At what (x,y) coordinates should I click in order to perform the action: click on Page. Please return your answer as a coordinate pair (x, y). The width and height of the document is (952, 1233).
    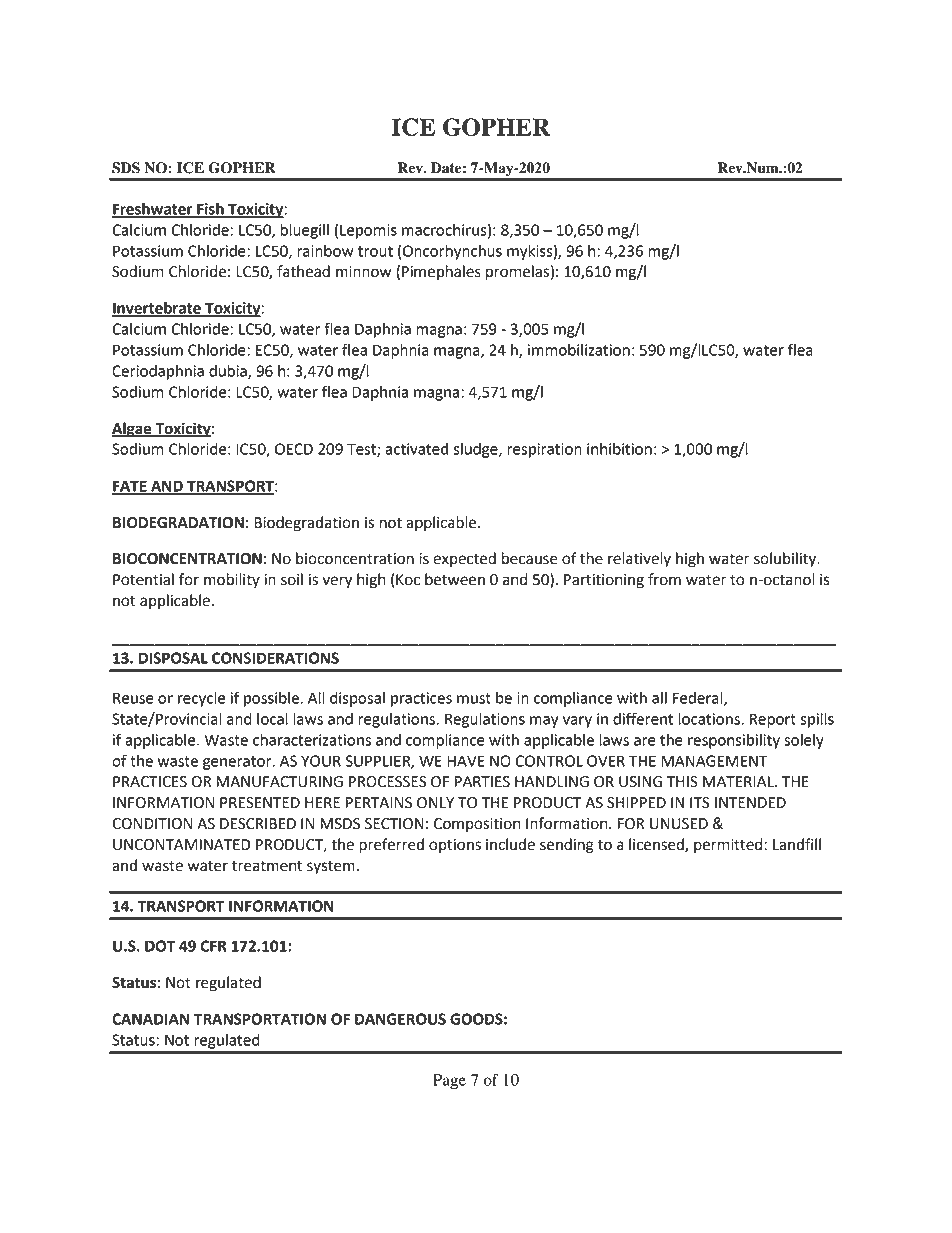
    Looking at the image, I should click on (449, 1082).
